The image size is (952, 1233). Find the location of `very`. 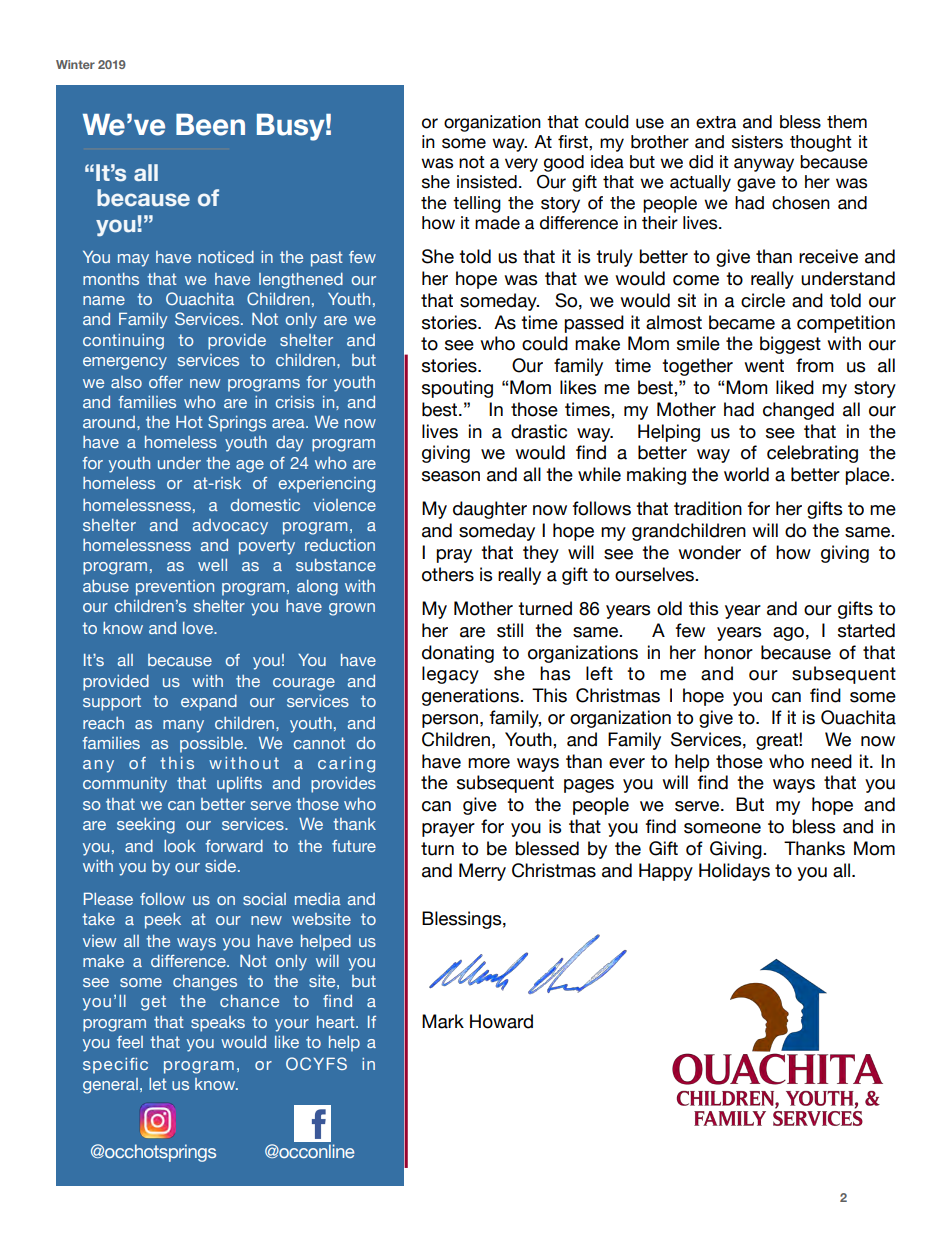

very is located at coordinates (521, 165).
